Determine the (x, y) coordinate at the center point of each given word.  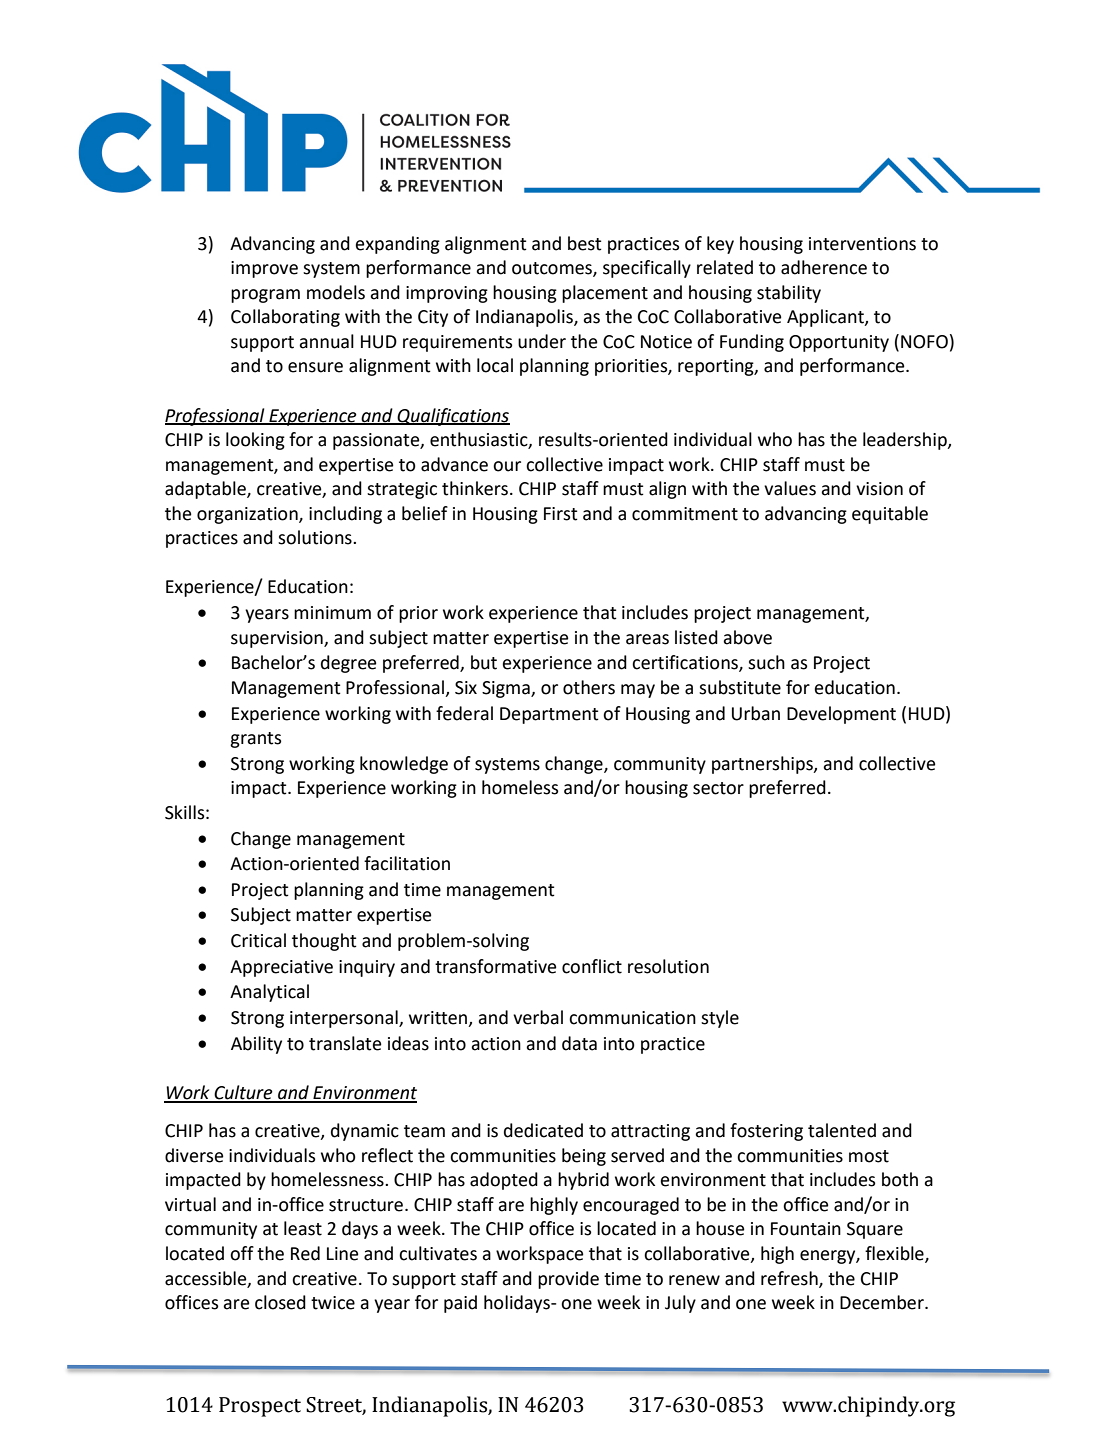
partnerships (763, 765)
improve (264, 269)
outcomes (553, 269)
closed (280, 1302)
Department (549, 715)
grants (255, 740)
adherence (824, 267)
